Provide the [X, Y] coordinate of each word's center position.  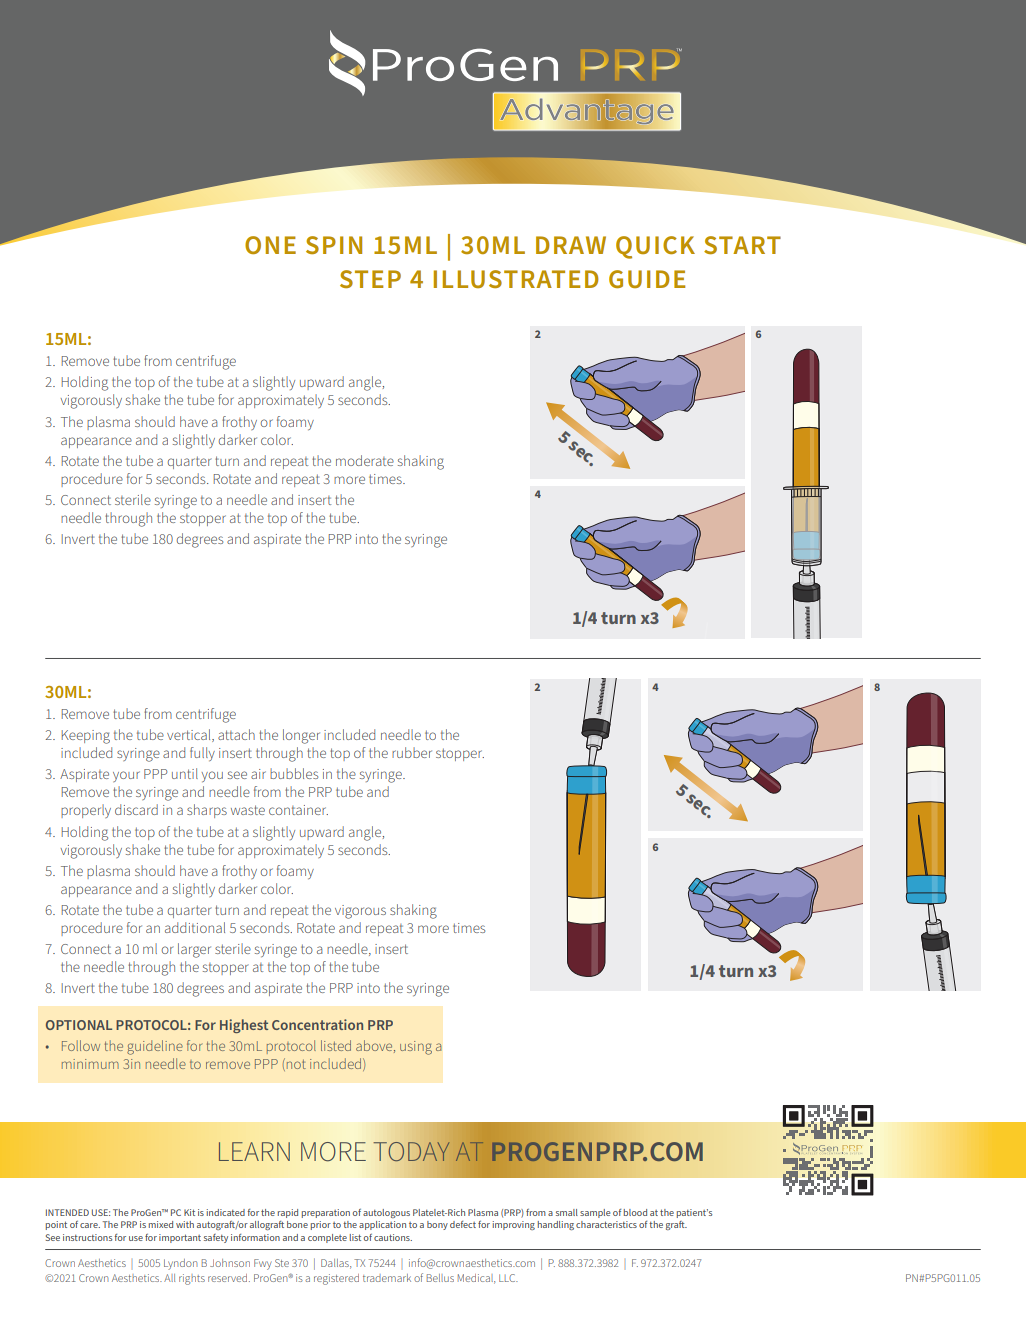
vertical [190, 735]
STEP [370, 279]
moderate [365, 460]
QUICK [655, 247]
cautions [393, 1237]
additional [195, 927]
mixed [161, 1224]
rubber [412, 752]
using [416, 1048]
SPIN [334, 245]
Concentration [317, 1024]
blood [635, 1212]
